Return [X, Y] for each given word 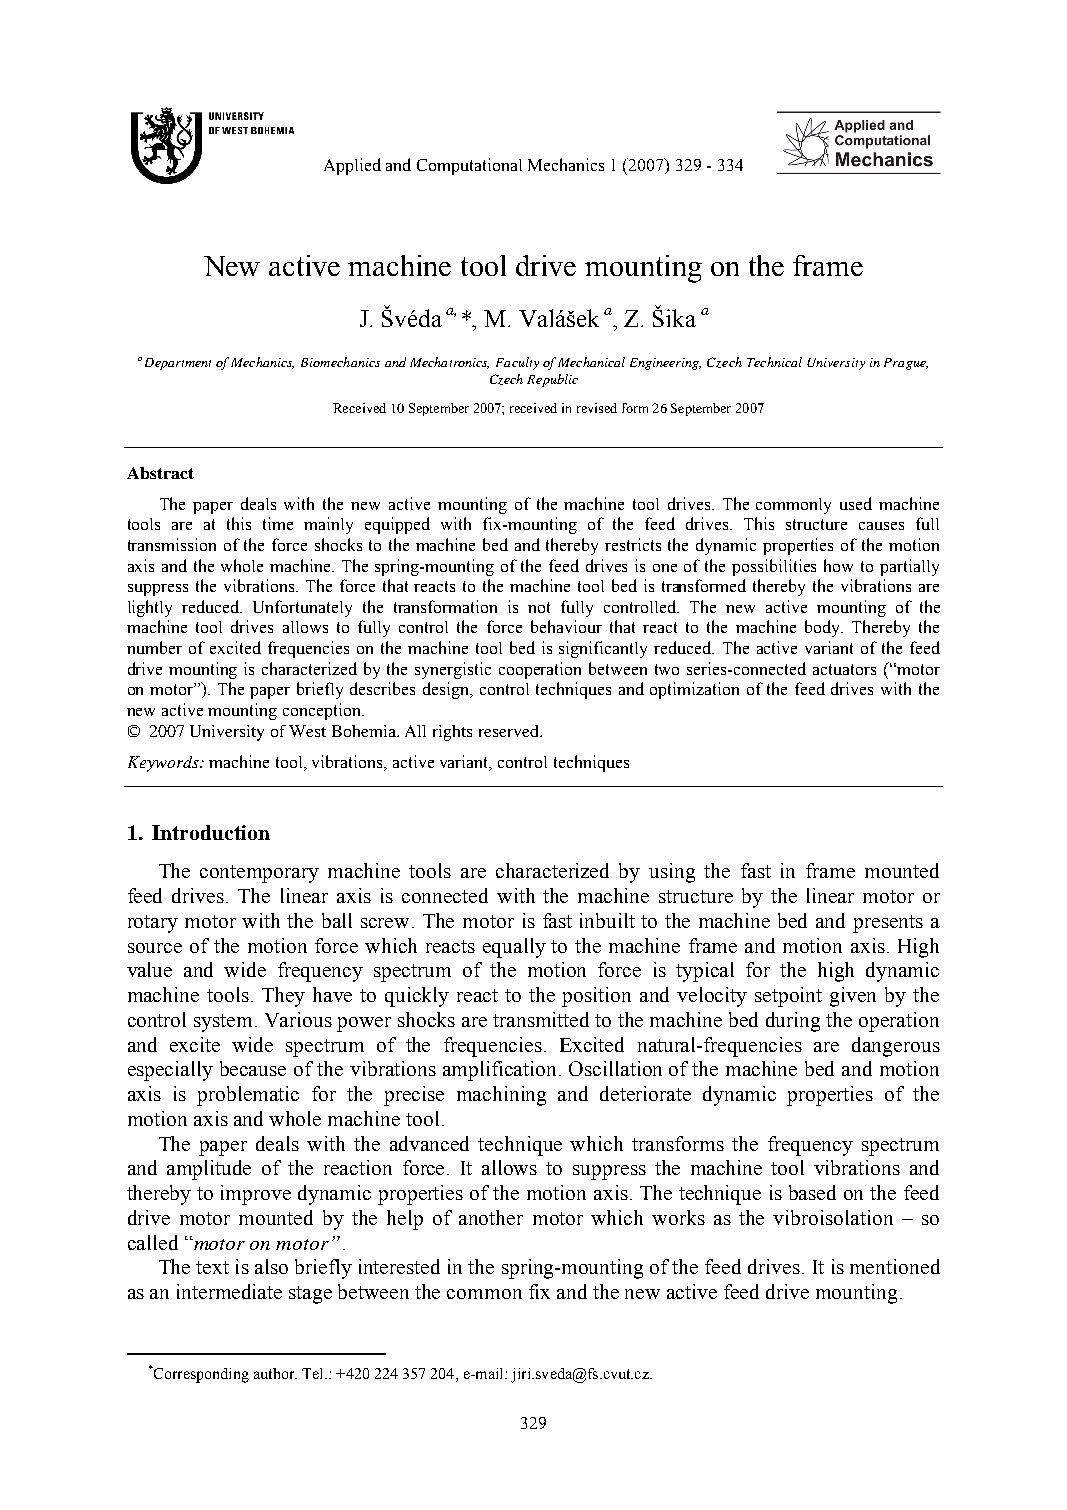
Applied [352, 166]
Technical [774, 362]
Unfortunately [302, 608]
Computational [469, 166]
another [491, 1217]
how [838, 565]
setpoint [788, 997]
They [283, 997]
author [275, 1373]
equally [514, 948]
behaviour [566, 626]
